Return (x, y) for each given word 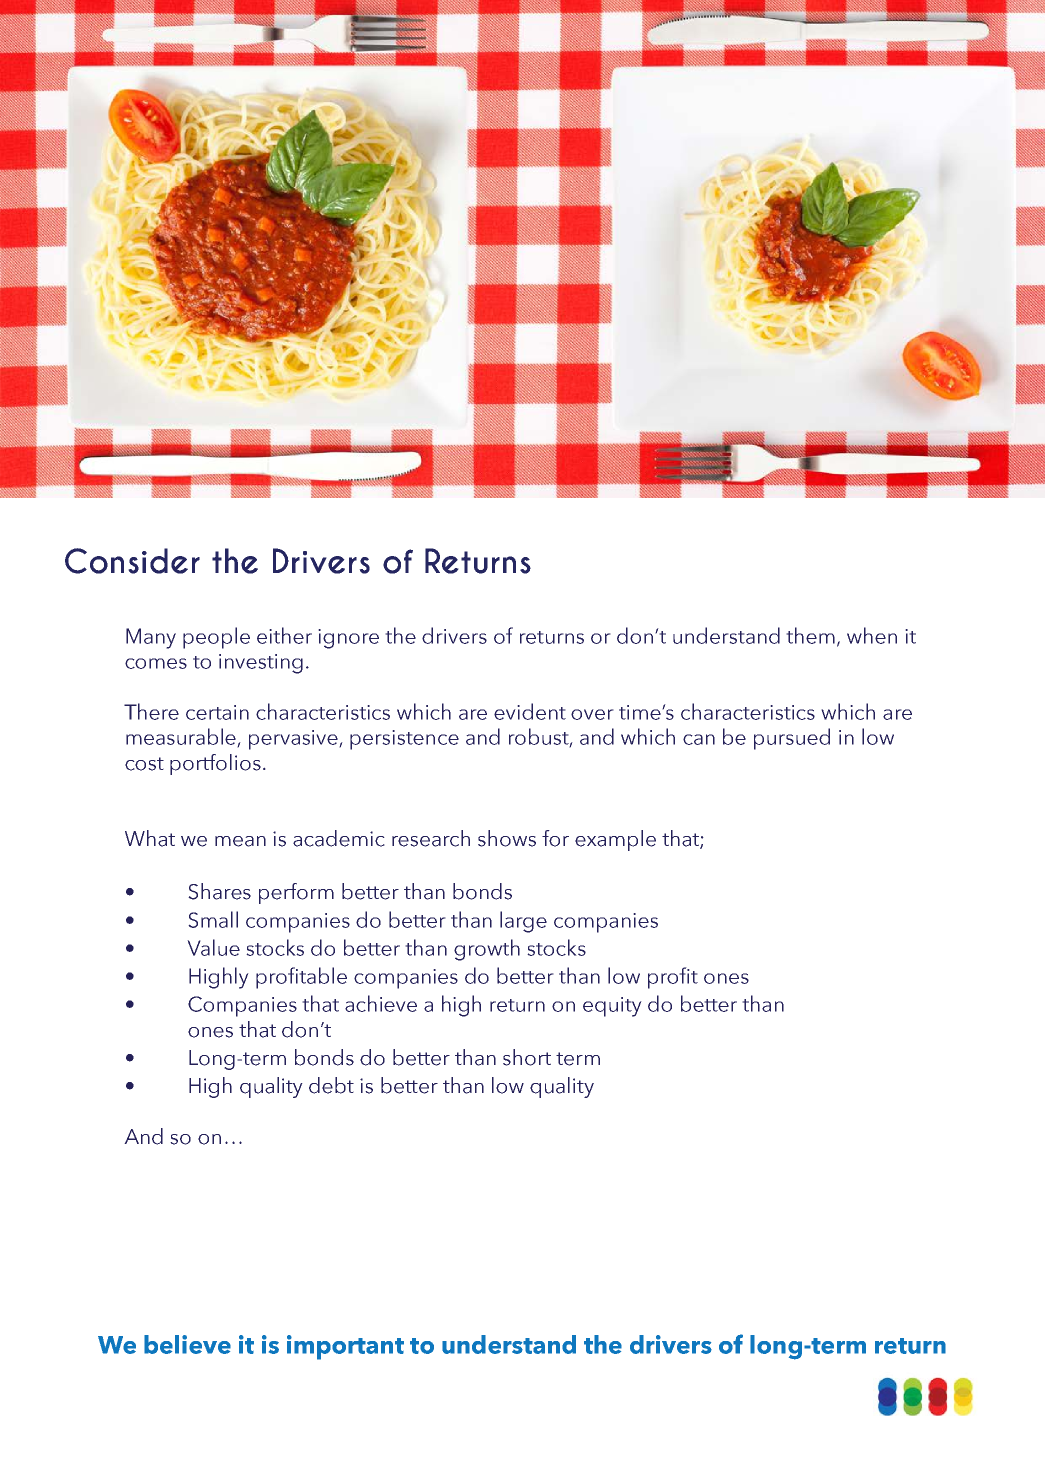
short (527, 1057)
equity (612, 1007)
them (810, 635)
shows (507, 838)
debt (331, 1085)
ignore (348, 639)
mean (240, 841)
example (615, 840)
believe (187, 1344)
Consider (132, 561)
